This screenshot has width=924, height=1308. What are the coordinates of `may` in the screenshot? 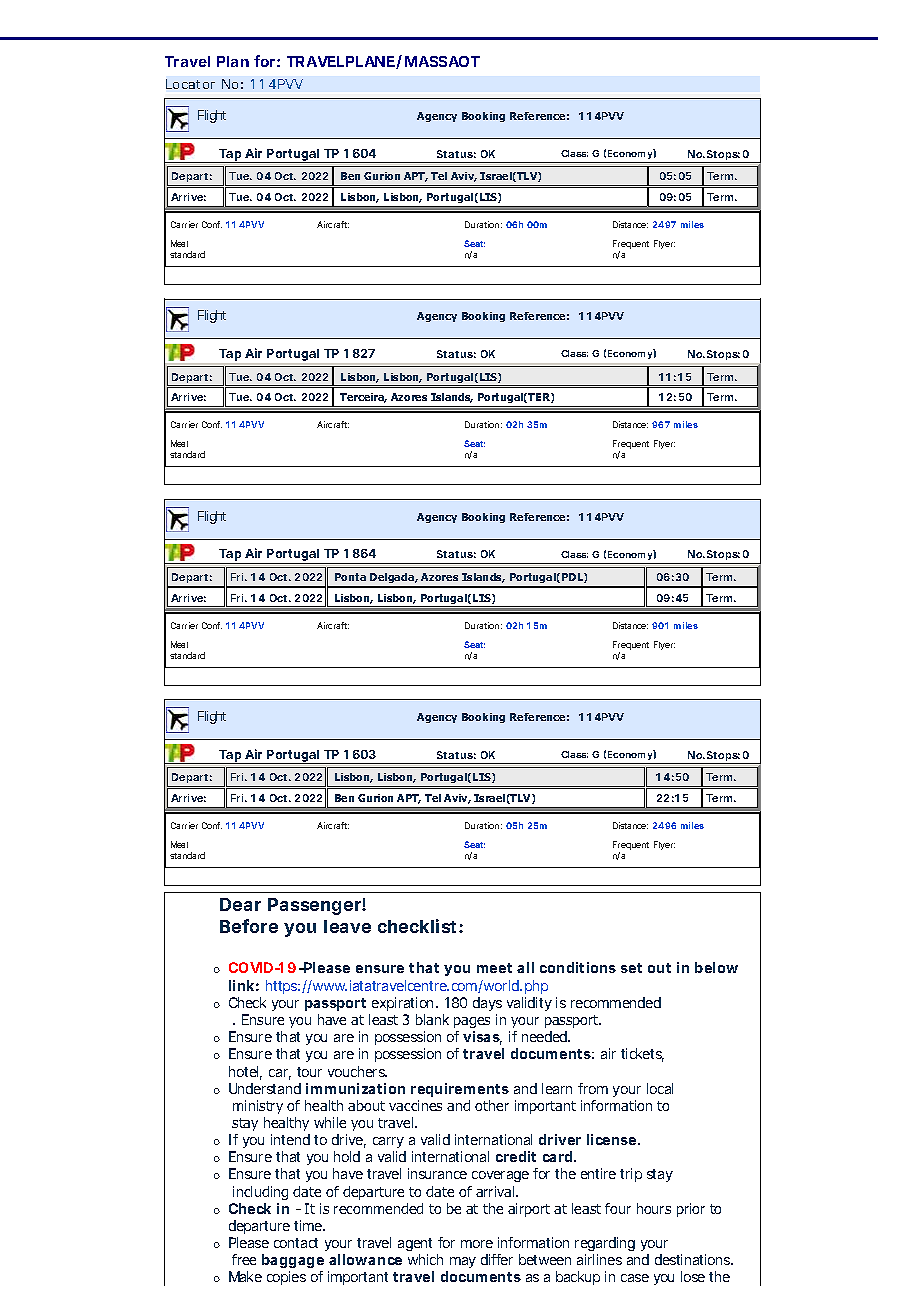 It's located at (461, 1264).
